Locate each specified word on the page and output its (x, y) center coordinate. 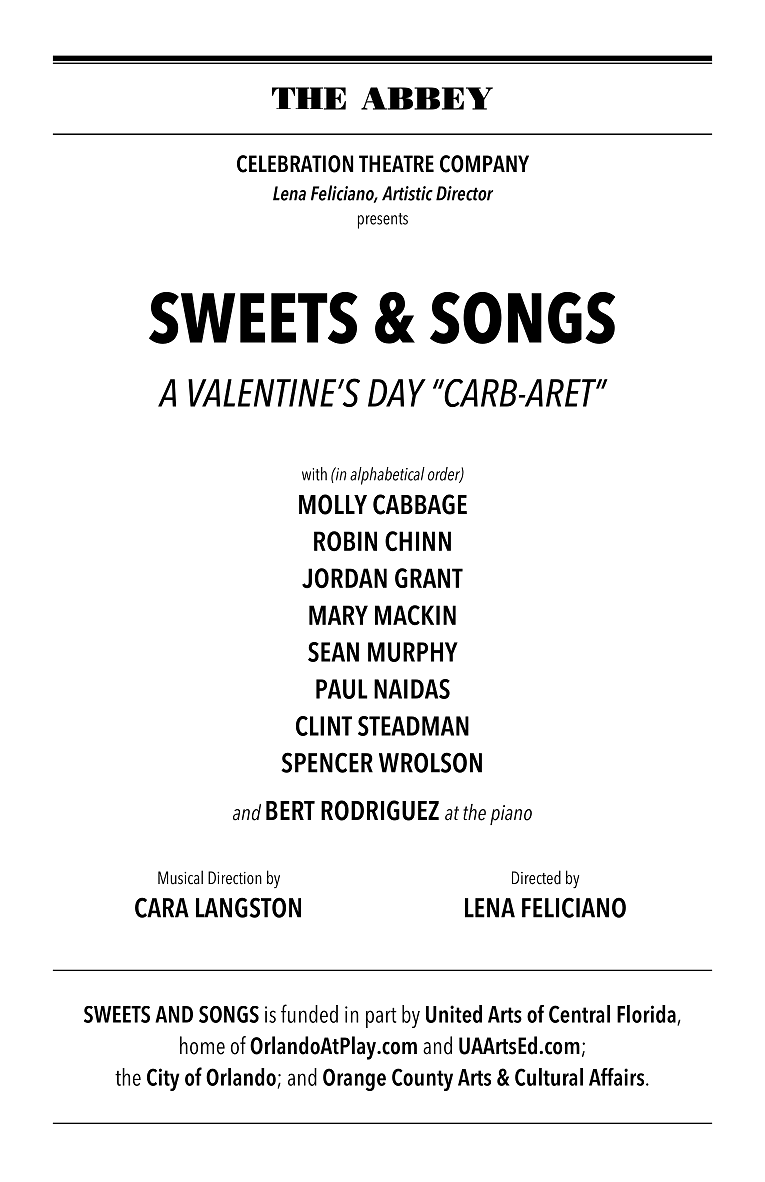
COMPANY (484, 164)
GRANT (429, 578)
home (202, 1045)
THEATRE (396, 163)
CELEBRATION (295, 164)
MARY (338, 615)
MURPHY (413, 652)
